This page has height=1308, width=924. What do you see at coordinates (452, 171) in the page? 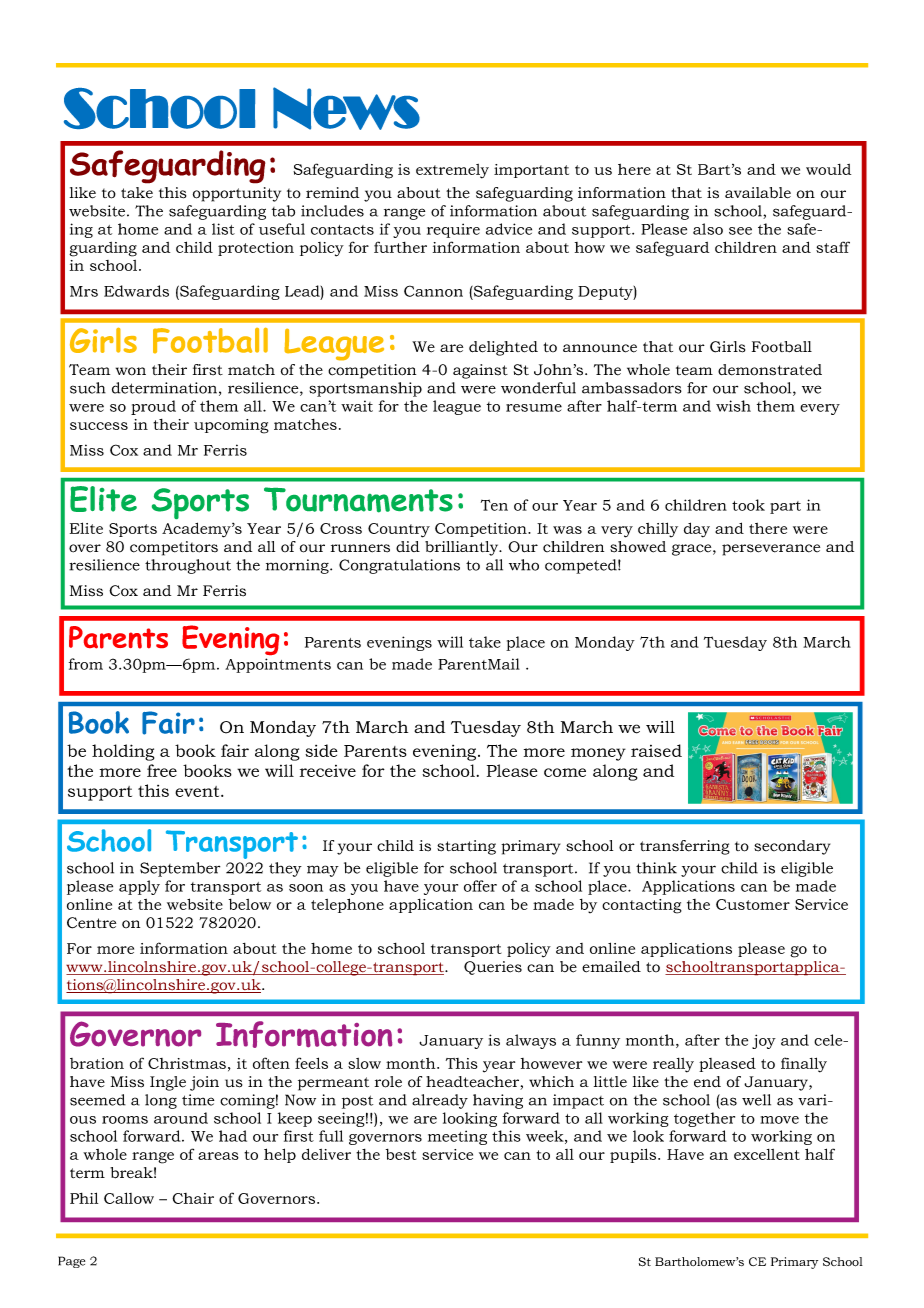
I see `extremely` at bounding box center [452, 171].
